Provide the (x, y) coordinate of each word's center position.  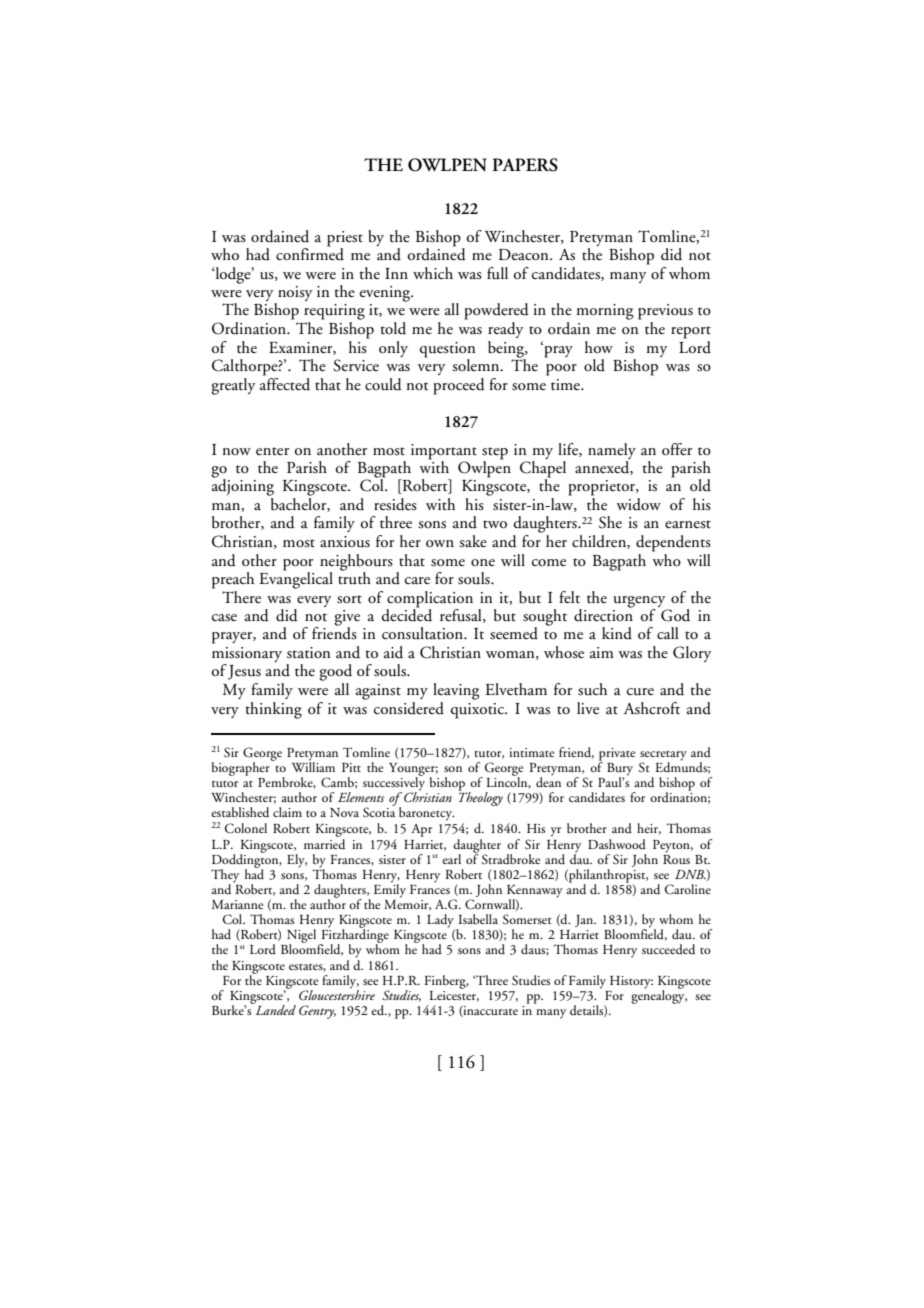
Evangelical (296, 579)
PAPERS (525, 165)
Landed (274, 1009)
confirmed (310, 253)
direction (604, 614)
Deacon (525, 255)
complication (430, 599)
